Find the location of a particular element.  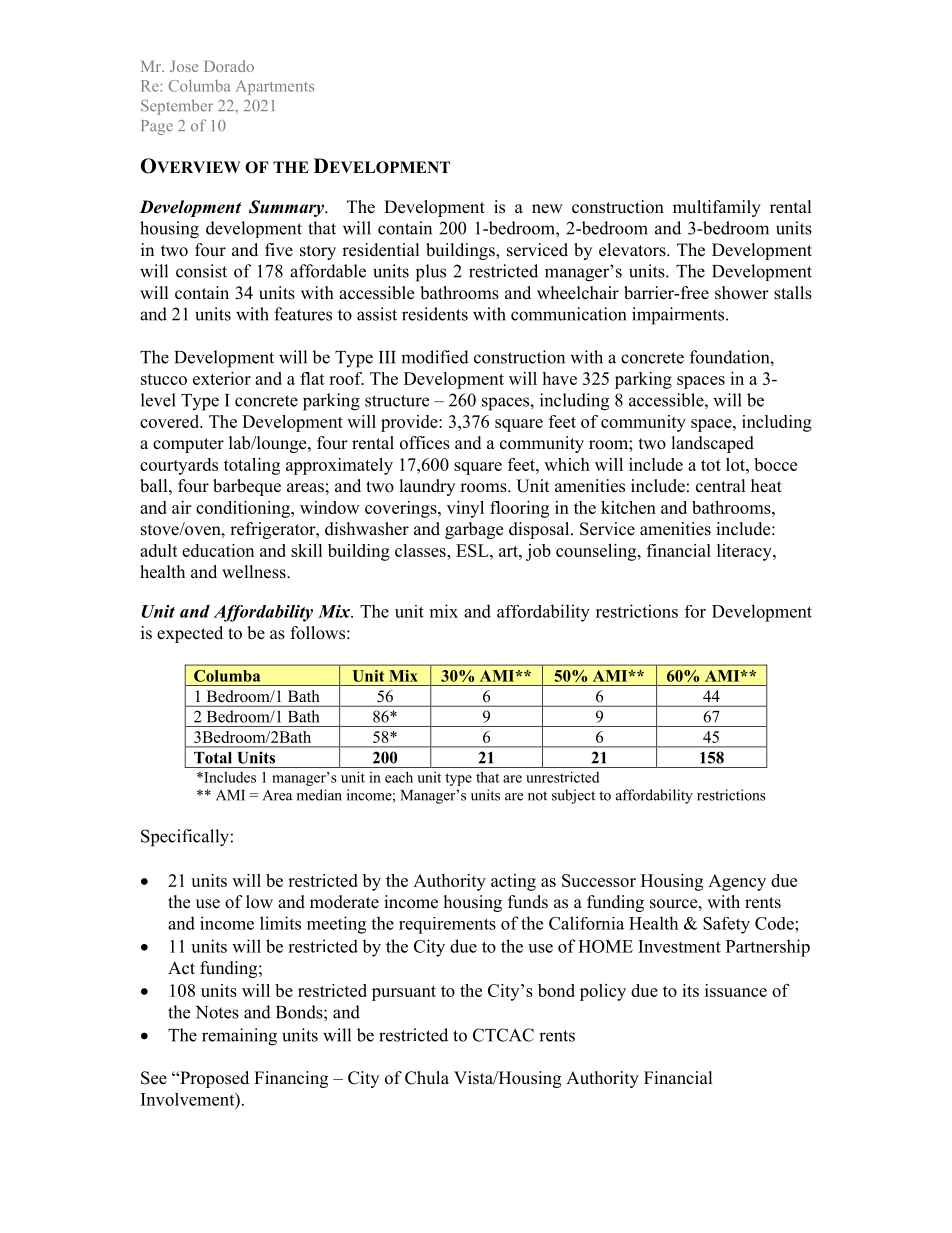

shower is located at coordinates (742, 293).
